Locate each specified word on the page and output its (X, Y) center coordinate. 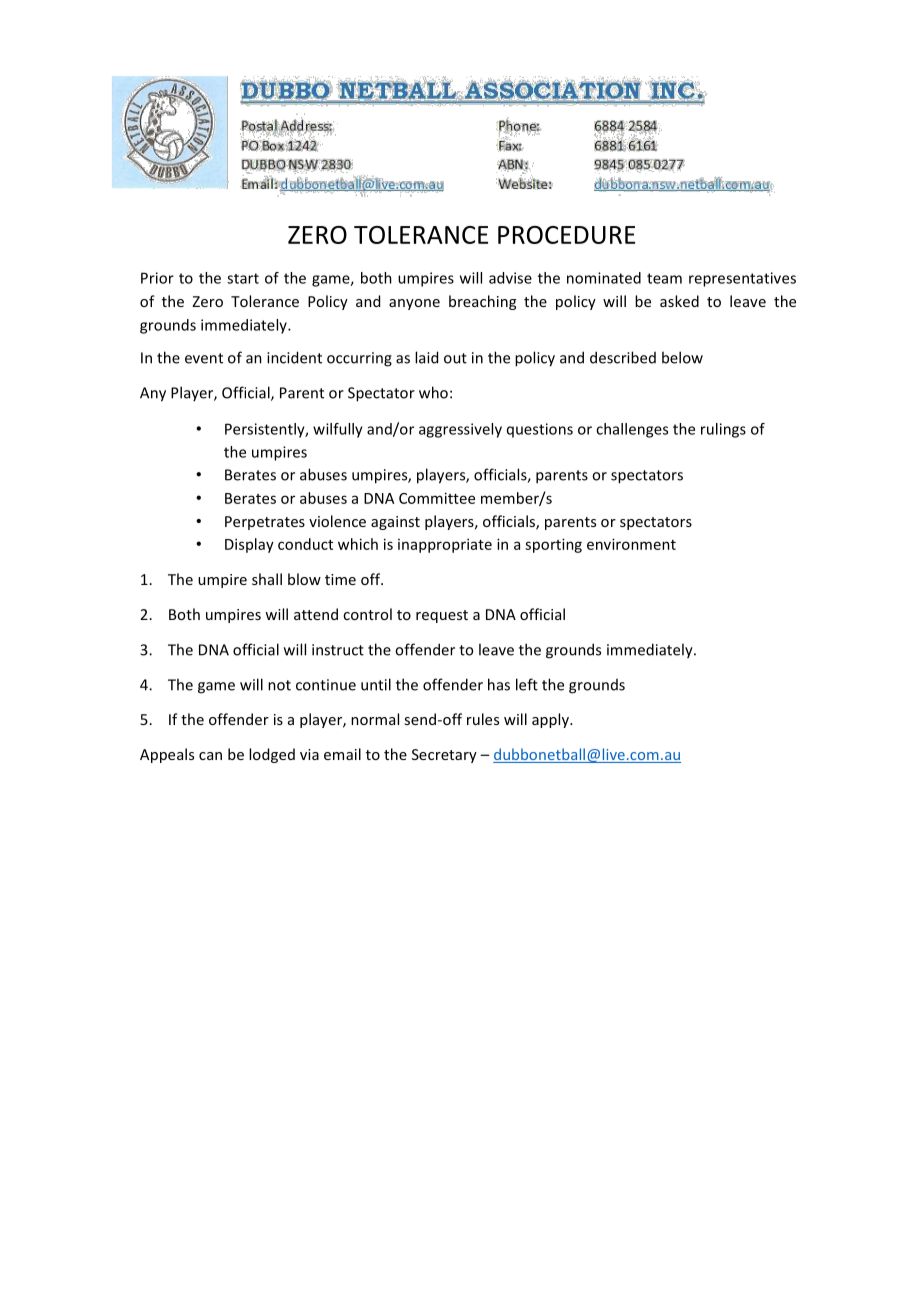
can (210, 756)
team (664, 278)
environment (631, 544)
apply (551, 720)
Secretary (444, 756)
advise (510, 278)
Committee (437, 498)
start (243, 278)
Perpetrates (265, 523)
